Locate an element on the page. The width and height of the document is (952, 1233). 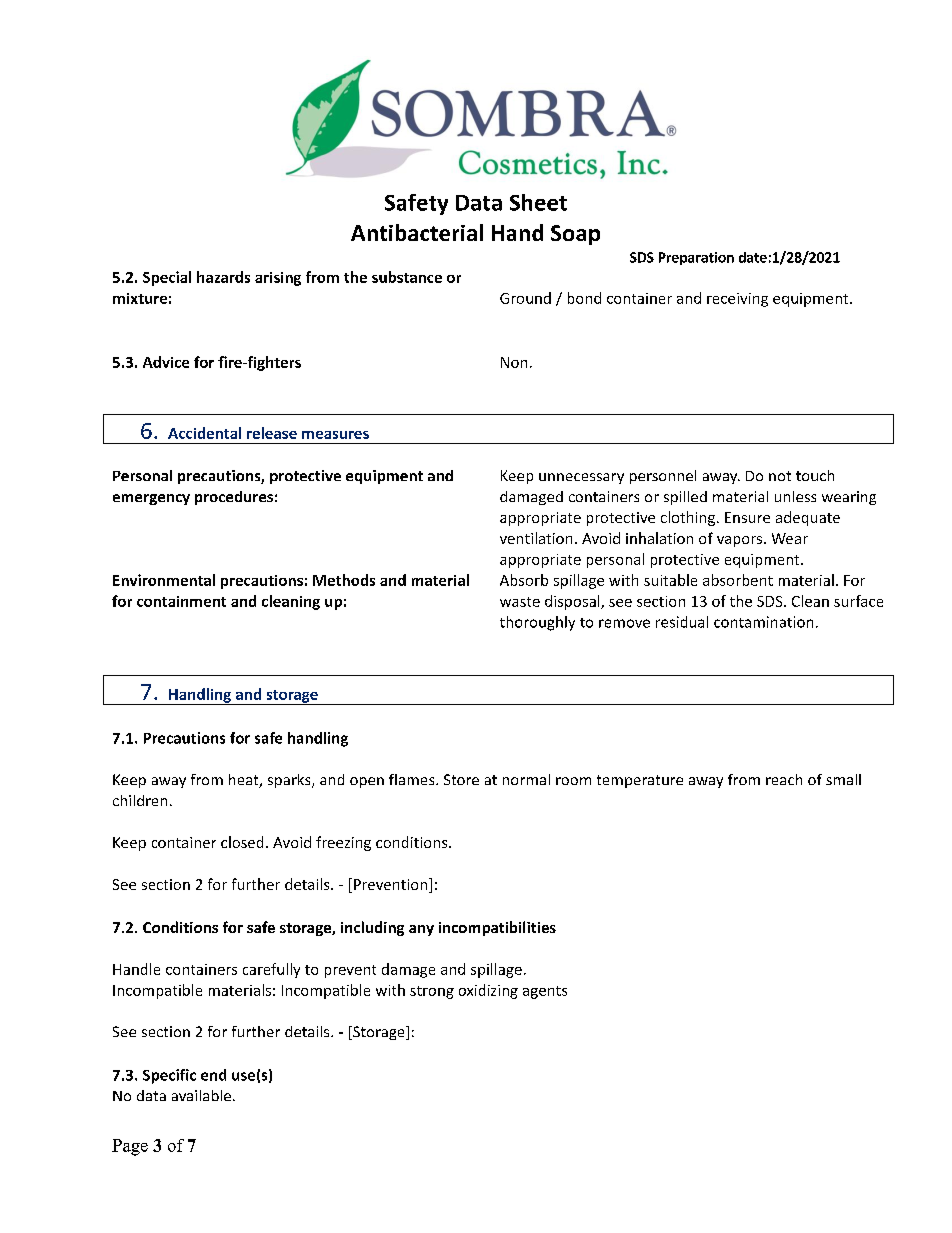
containment is located at coordinates (181, 601).
